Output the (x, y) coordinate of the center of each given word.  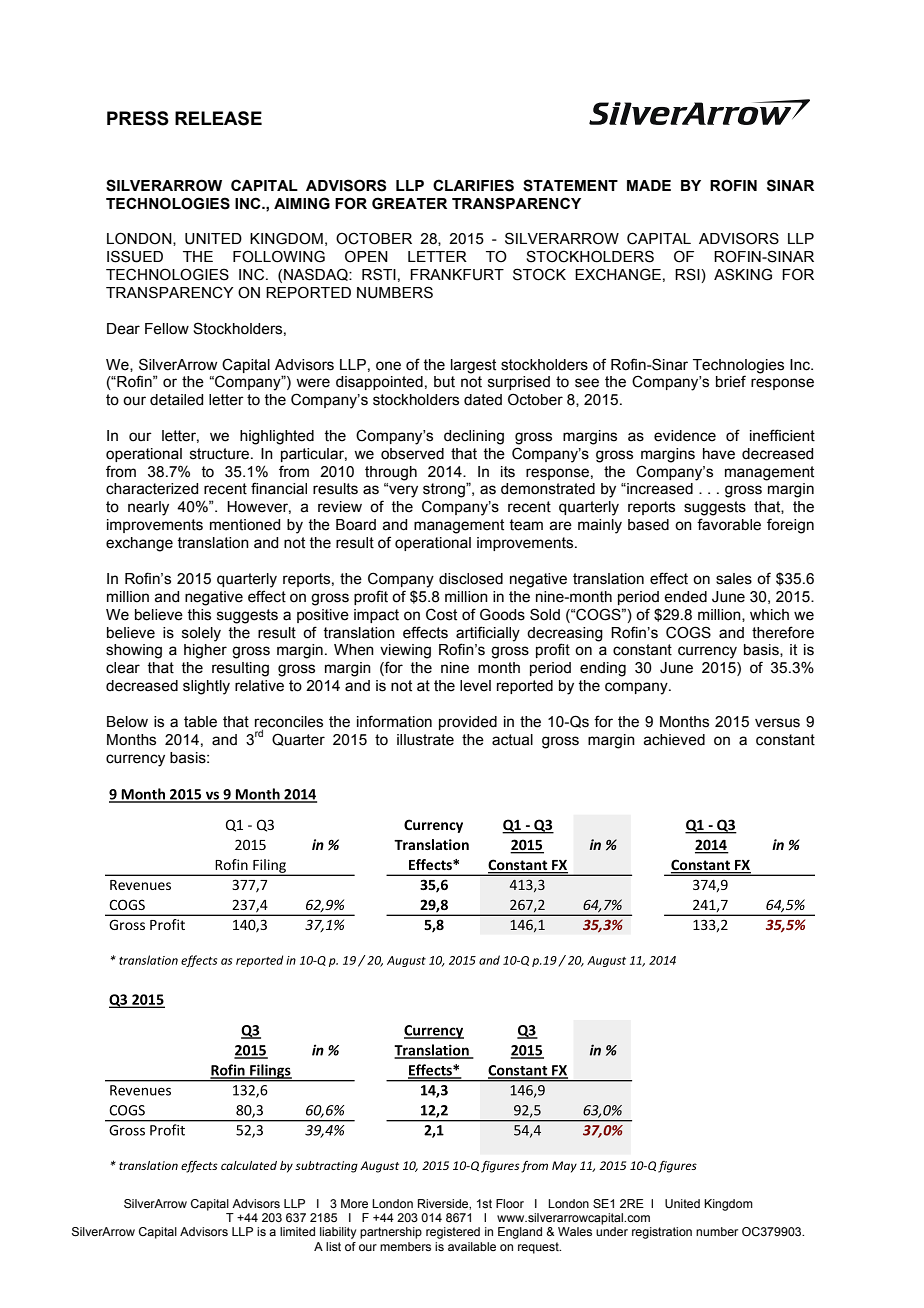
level (475, 686)
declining (474, 437)
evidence (685, 436)
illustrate (425, 740)
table (200, 722)
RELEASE (218, 118)
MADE (649, 185)
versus (777, 723)
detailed (176, 400)
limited (297, 1231)
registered (453, 1233)
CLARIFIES (473, 185)
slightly (206, 687)
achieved (674, 740)
